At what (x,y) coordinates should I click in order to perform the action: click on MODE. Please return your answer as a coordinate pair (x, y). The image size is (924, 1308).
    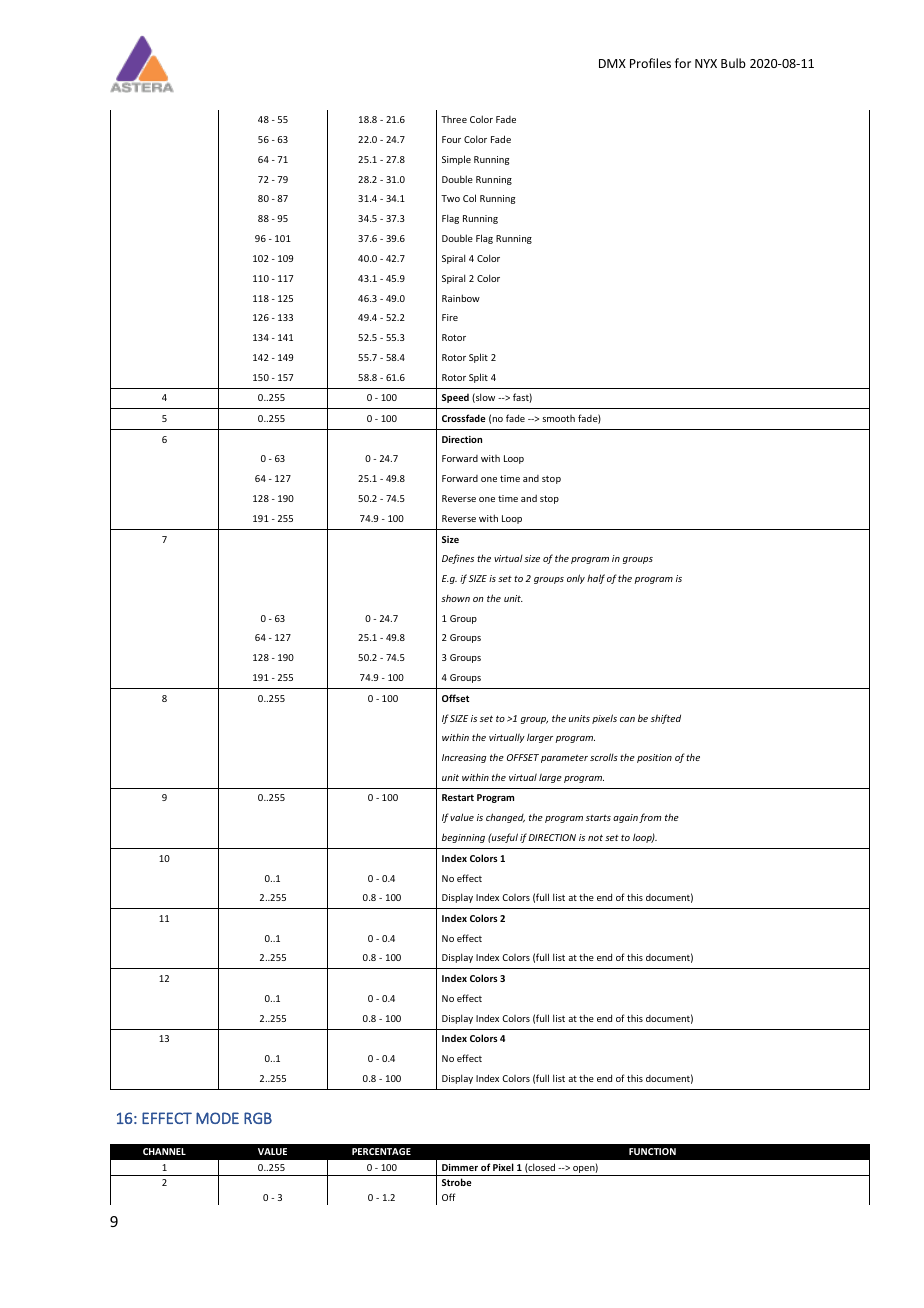
    Looking at the image, I should click on (217, 1118).
